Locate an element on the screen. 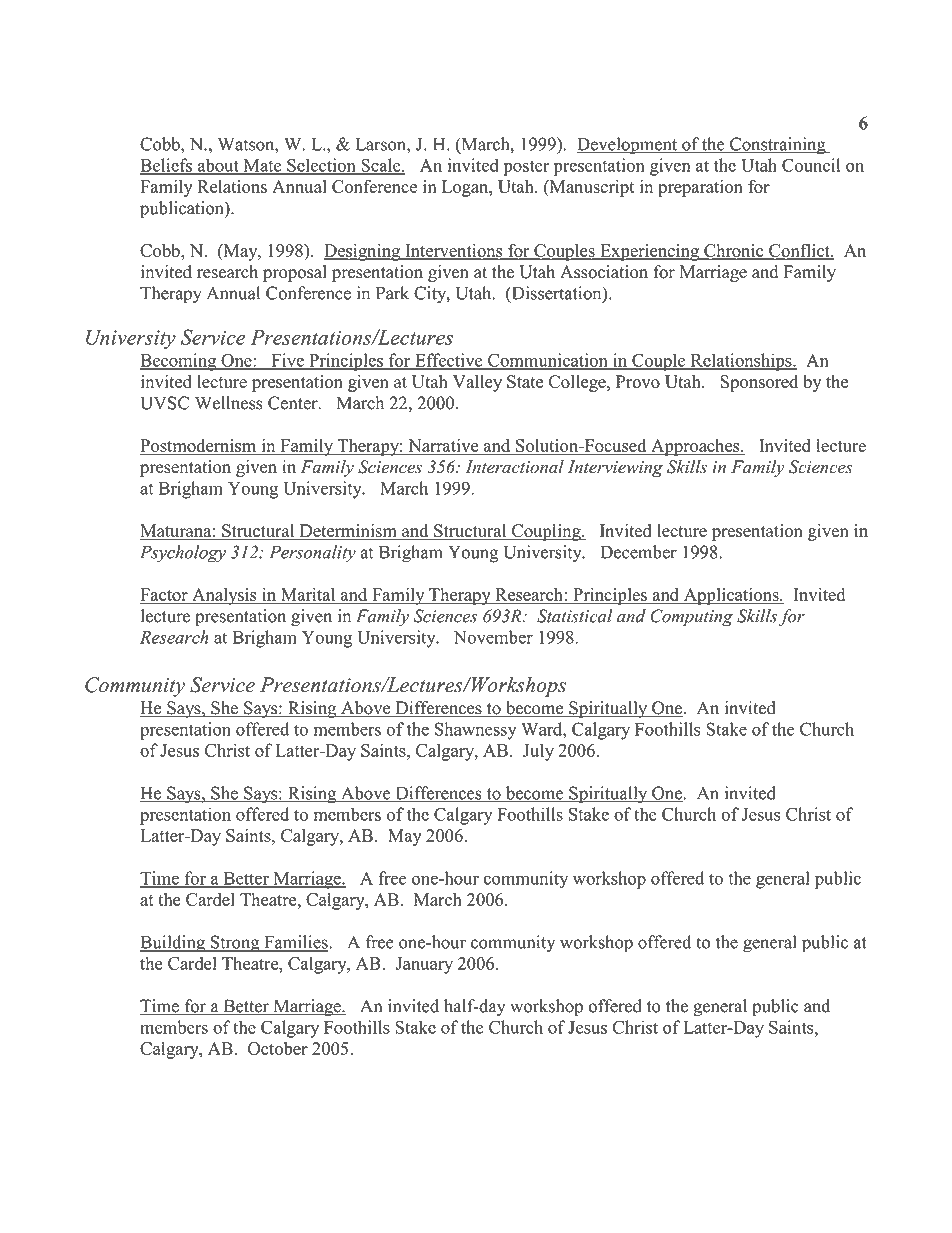  November is located at coordinates (493, 637).
